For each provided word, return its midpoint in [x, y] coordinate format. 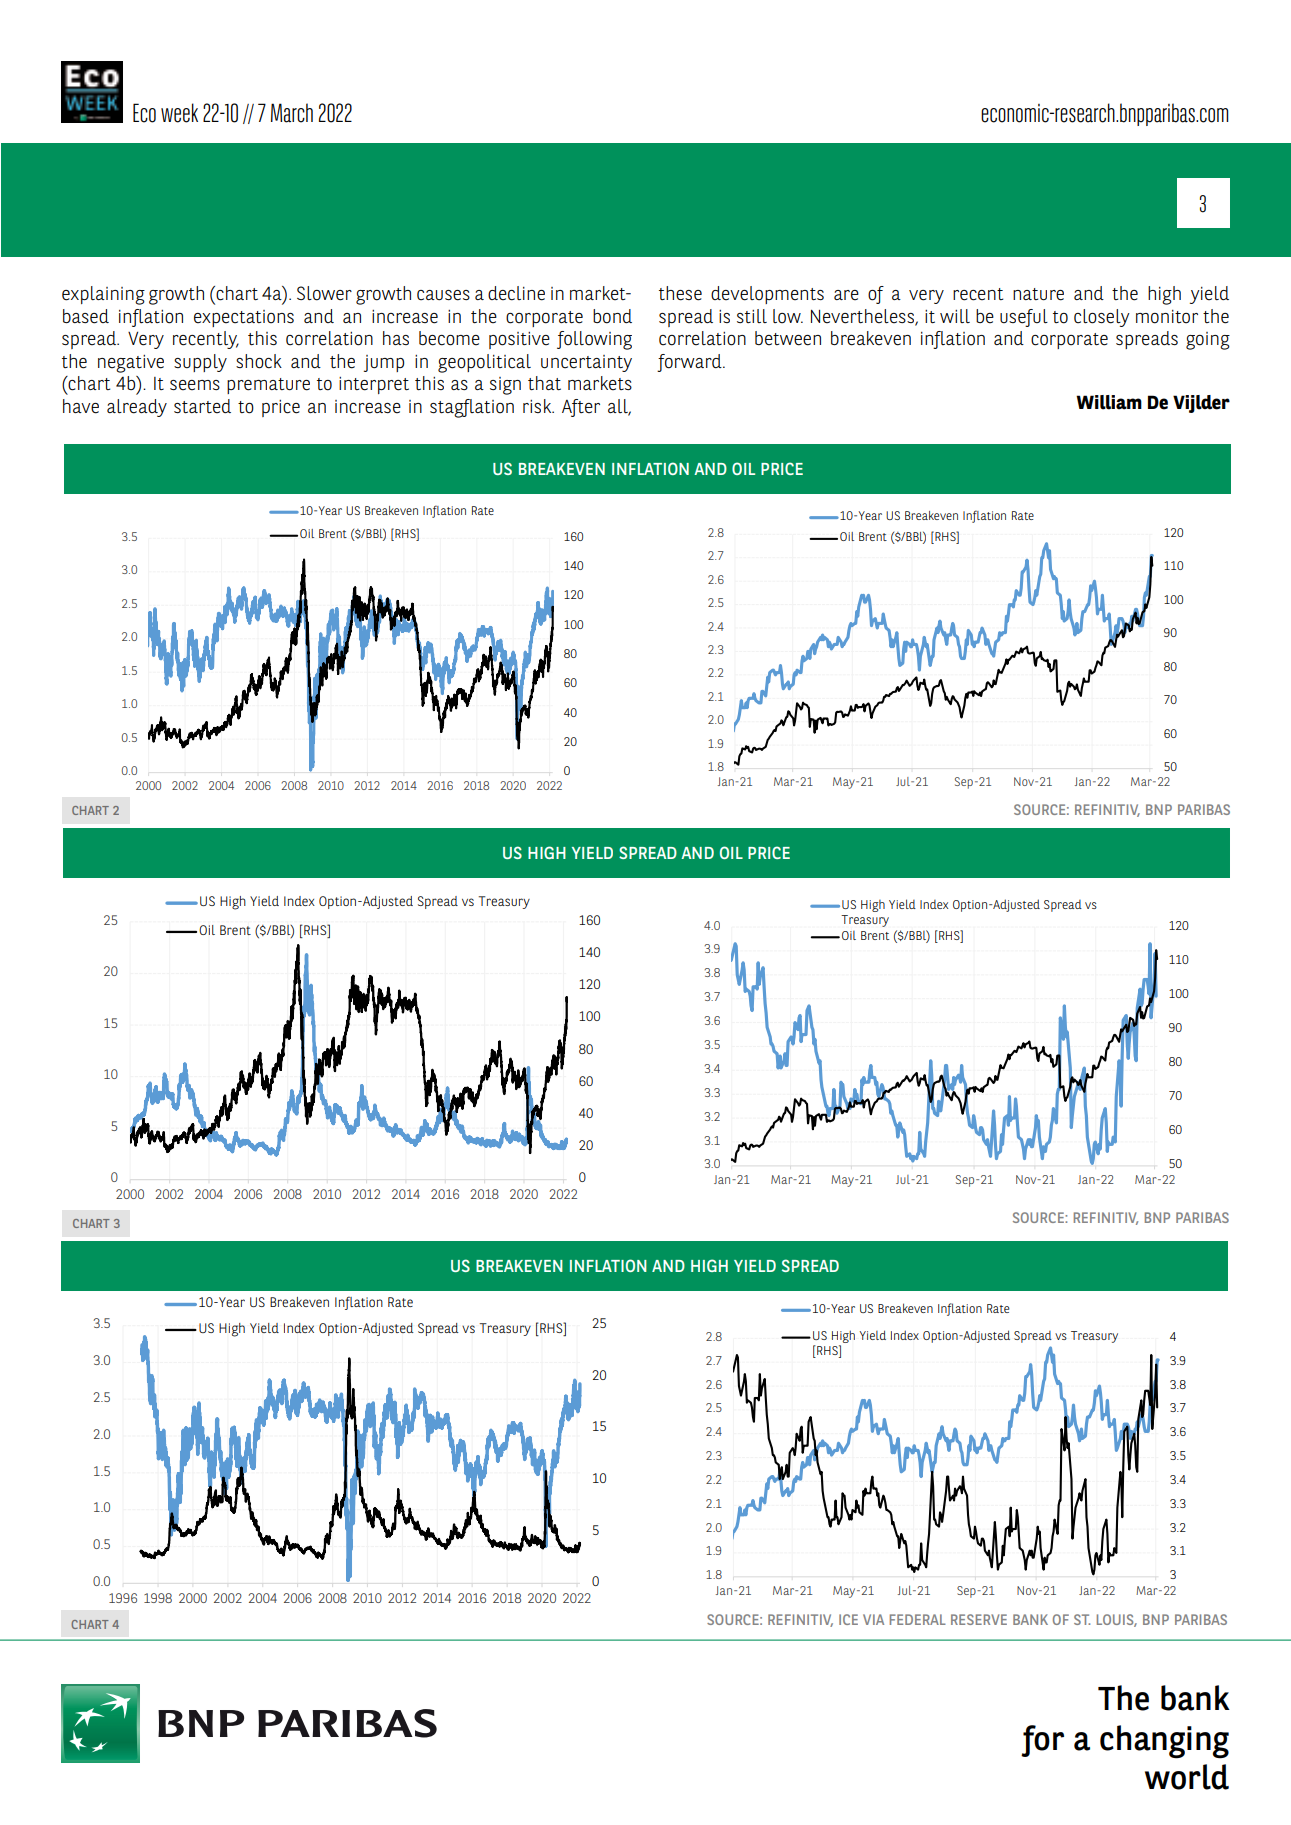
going [1208, 341]
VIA [873, 1619]
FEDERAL [918, 1619]
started [202, 406]
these [680, 293]
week [179, 113]
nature [1038, 294]
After [581, 408]
